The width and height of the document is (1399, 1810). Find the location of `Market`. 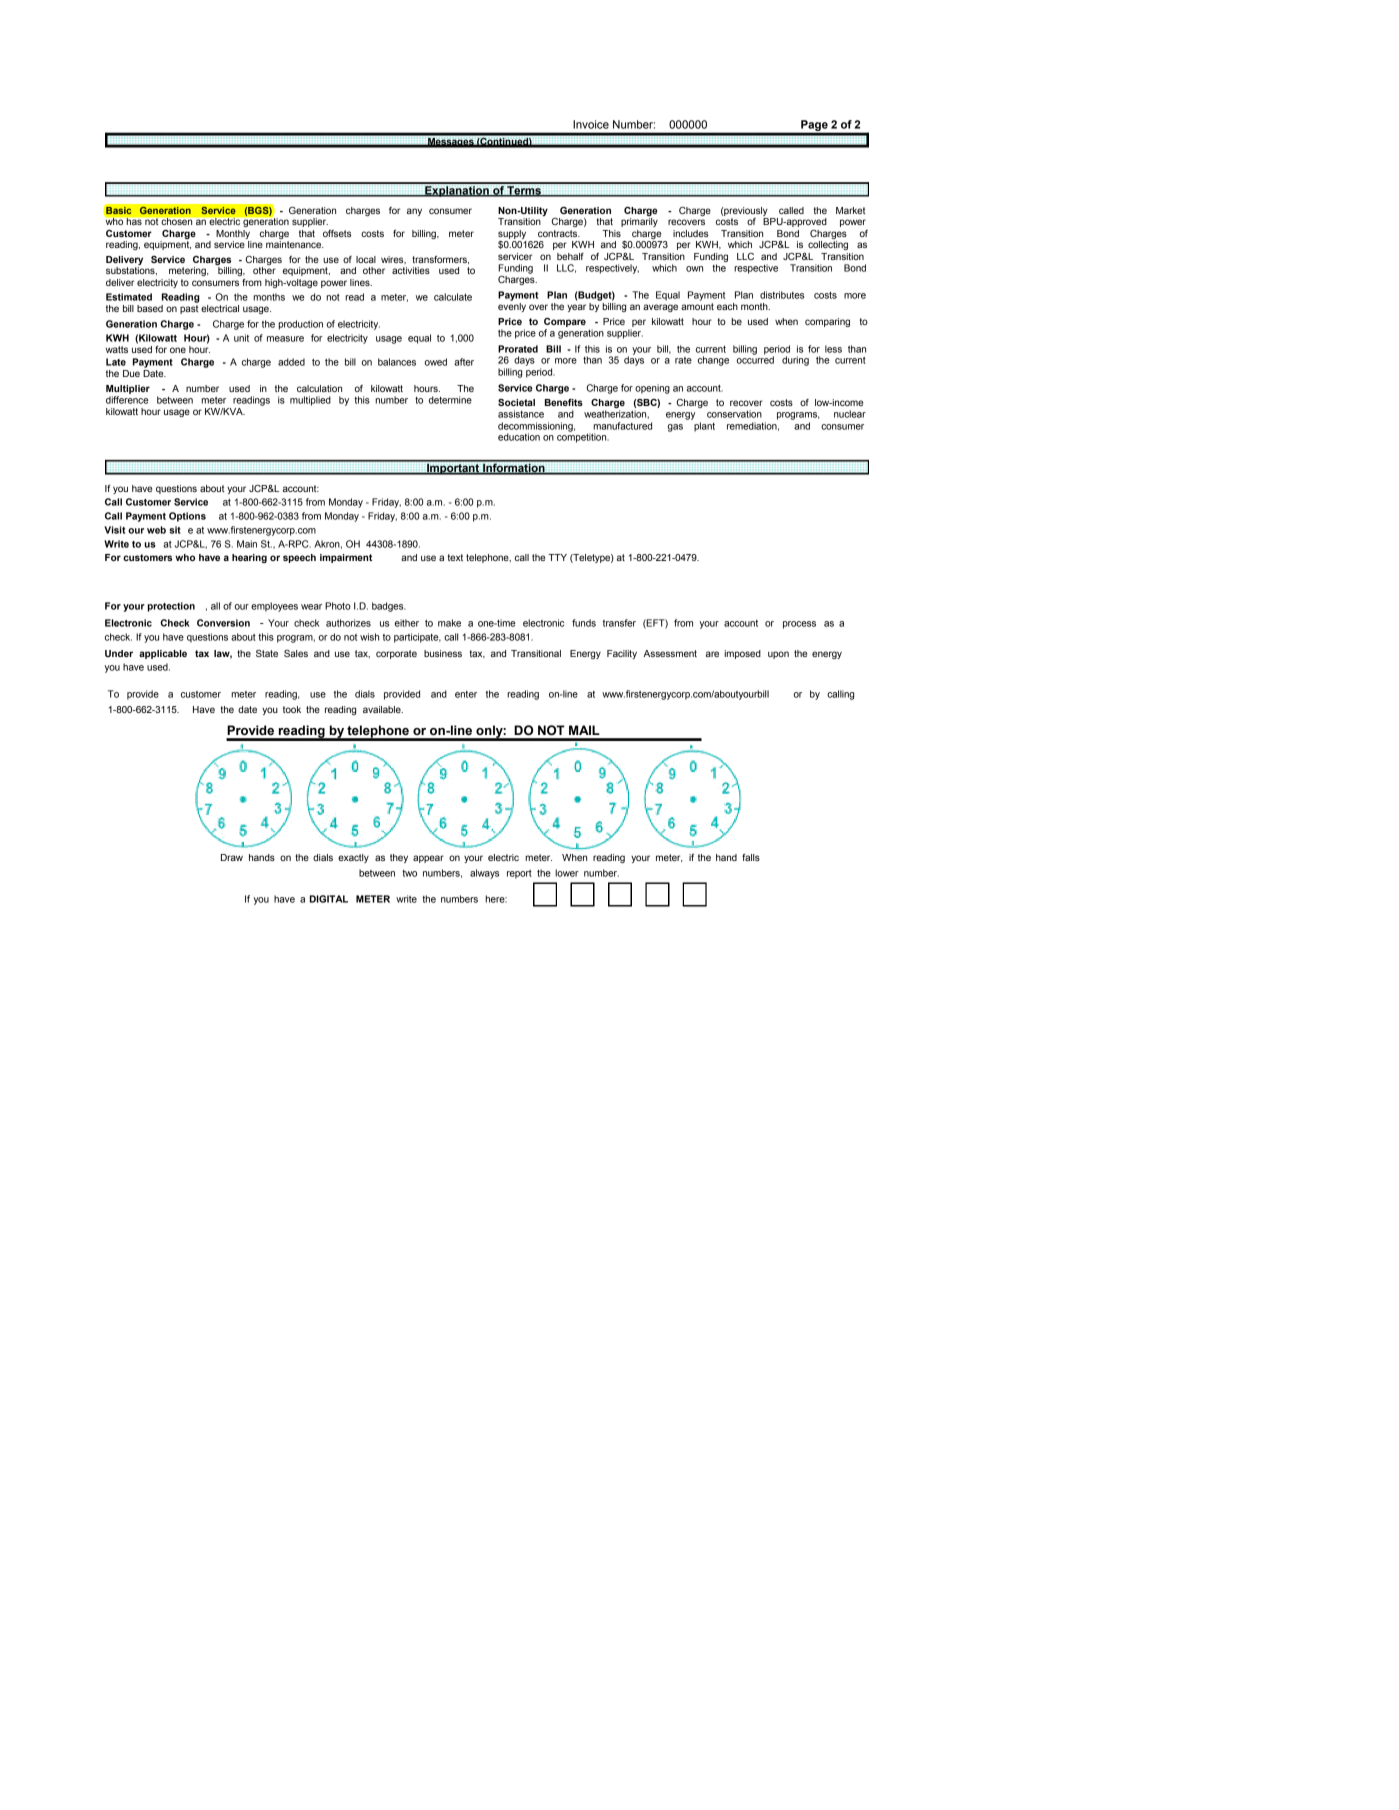

Market is located at coordinates (850, 210).
